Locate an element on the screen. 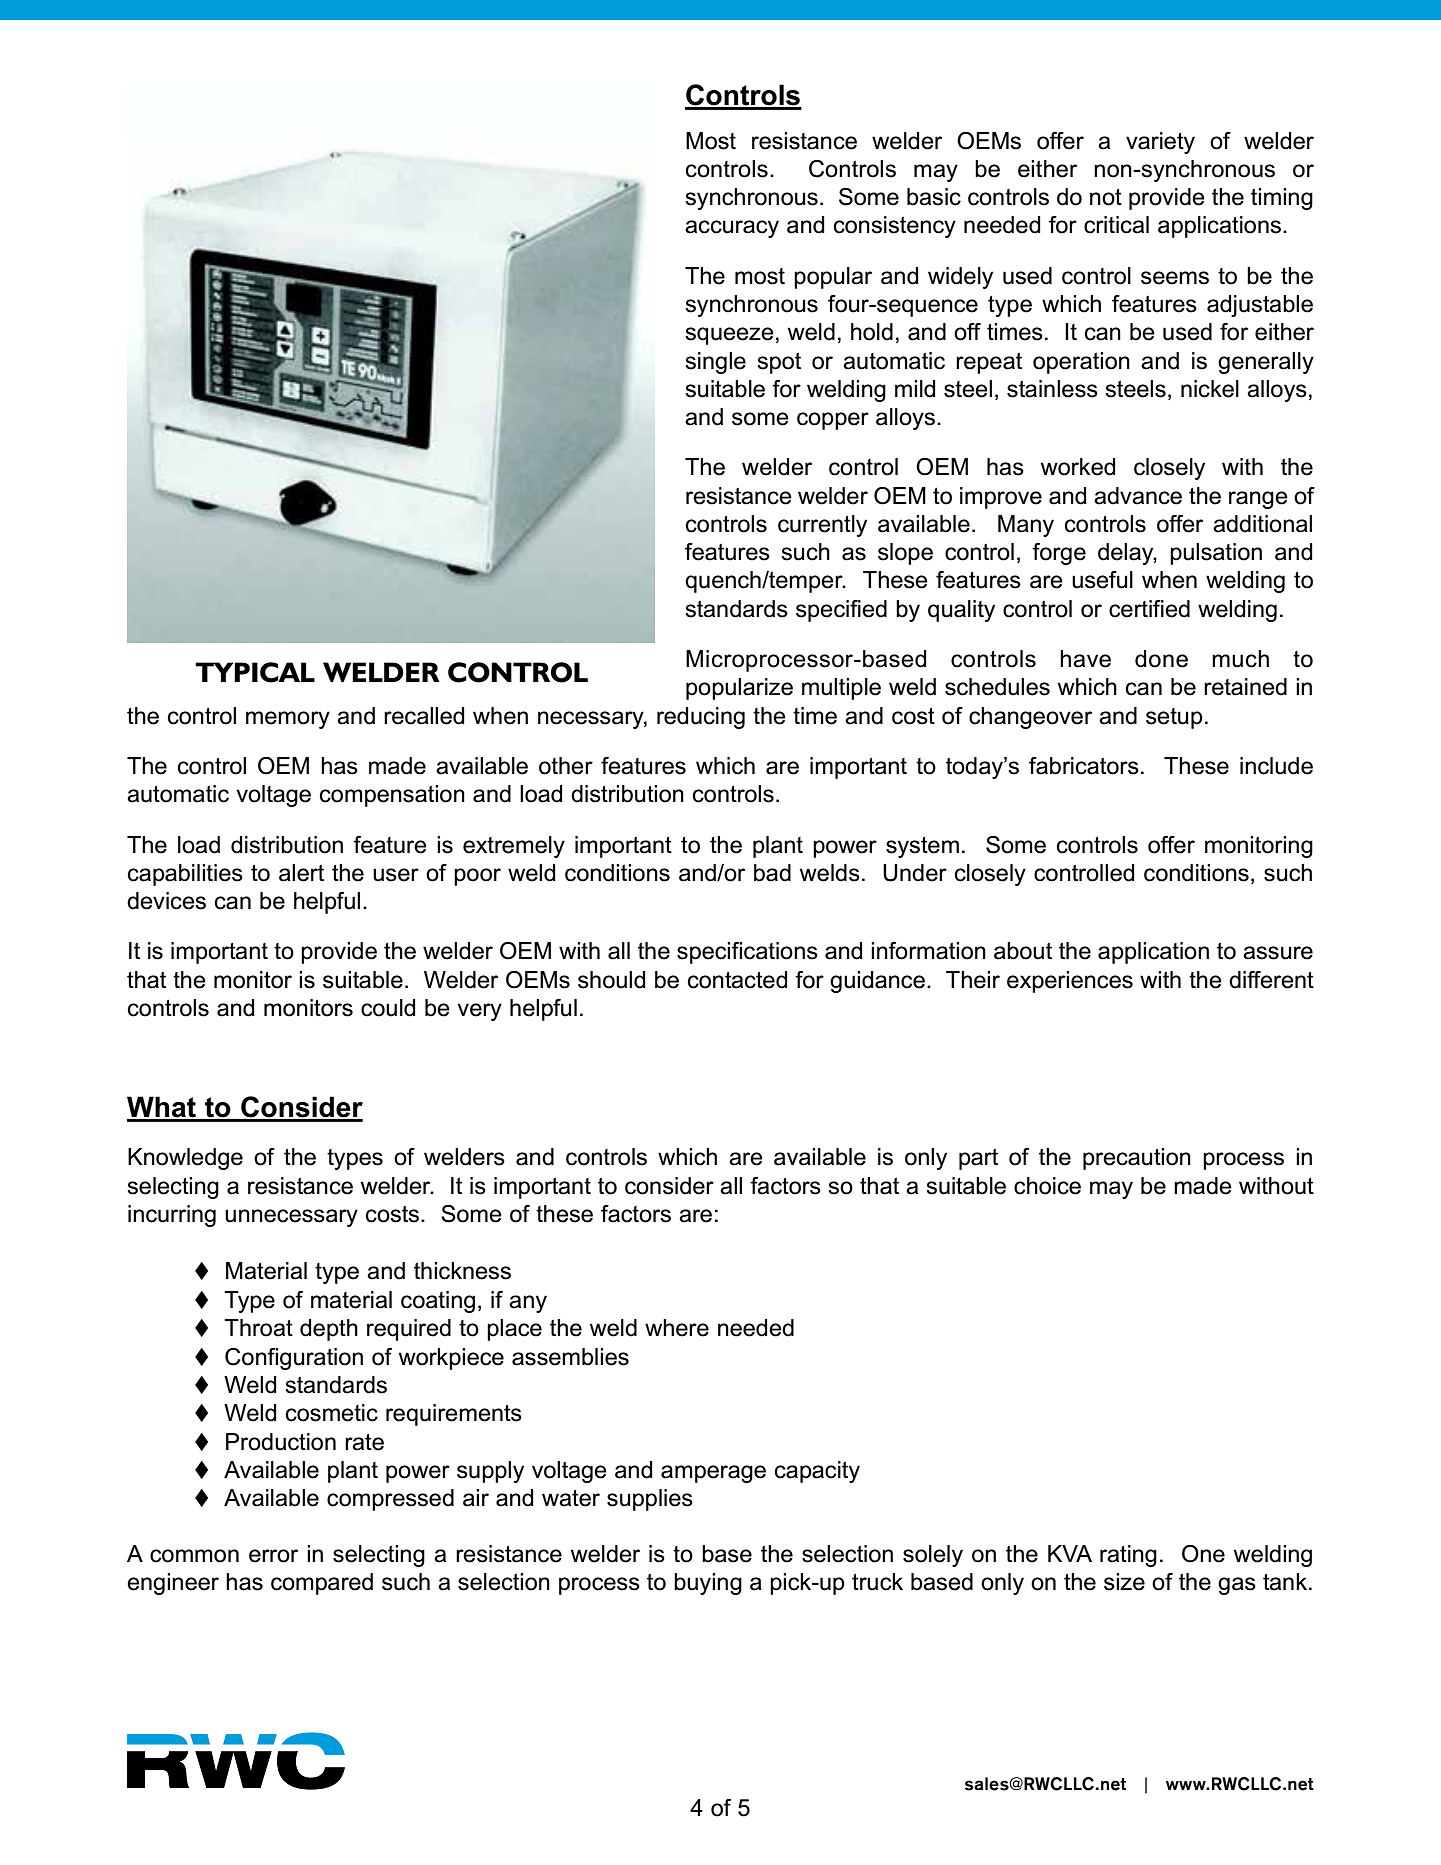  not is located at coordinates (1106, 197).
